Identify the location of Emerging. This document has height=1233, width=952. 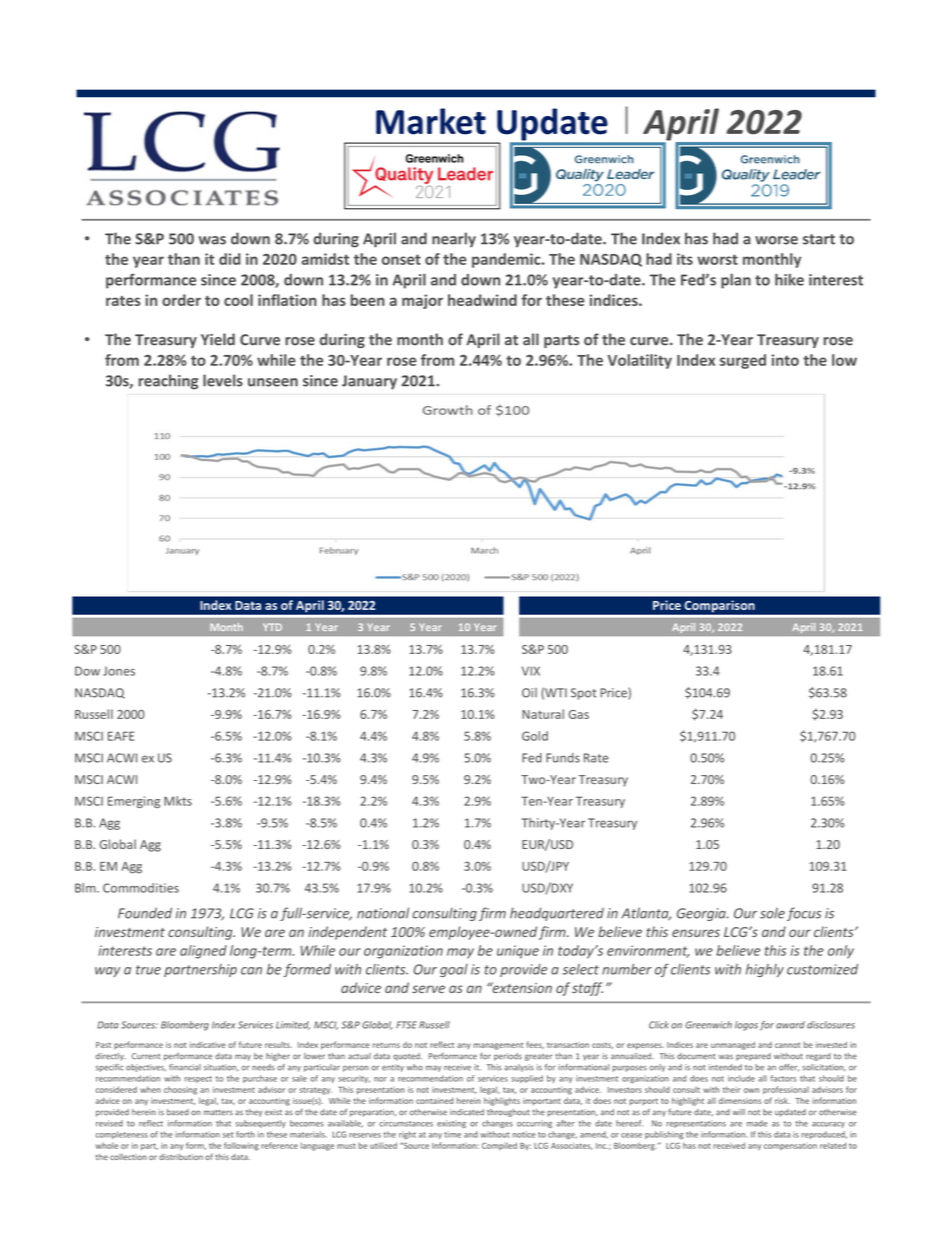
(134, 802).
